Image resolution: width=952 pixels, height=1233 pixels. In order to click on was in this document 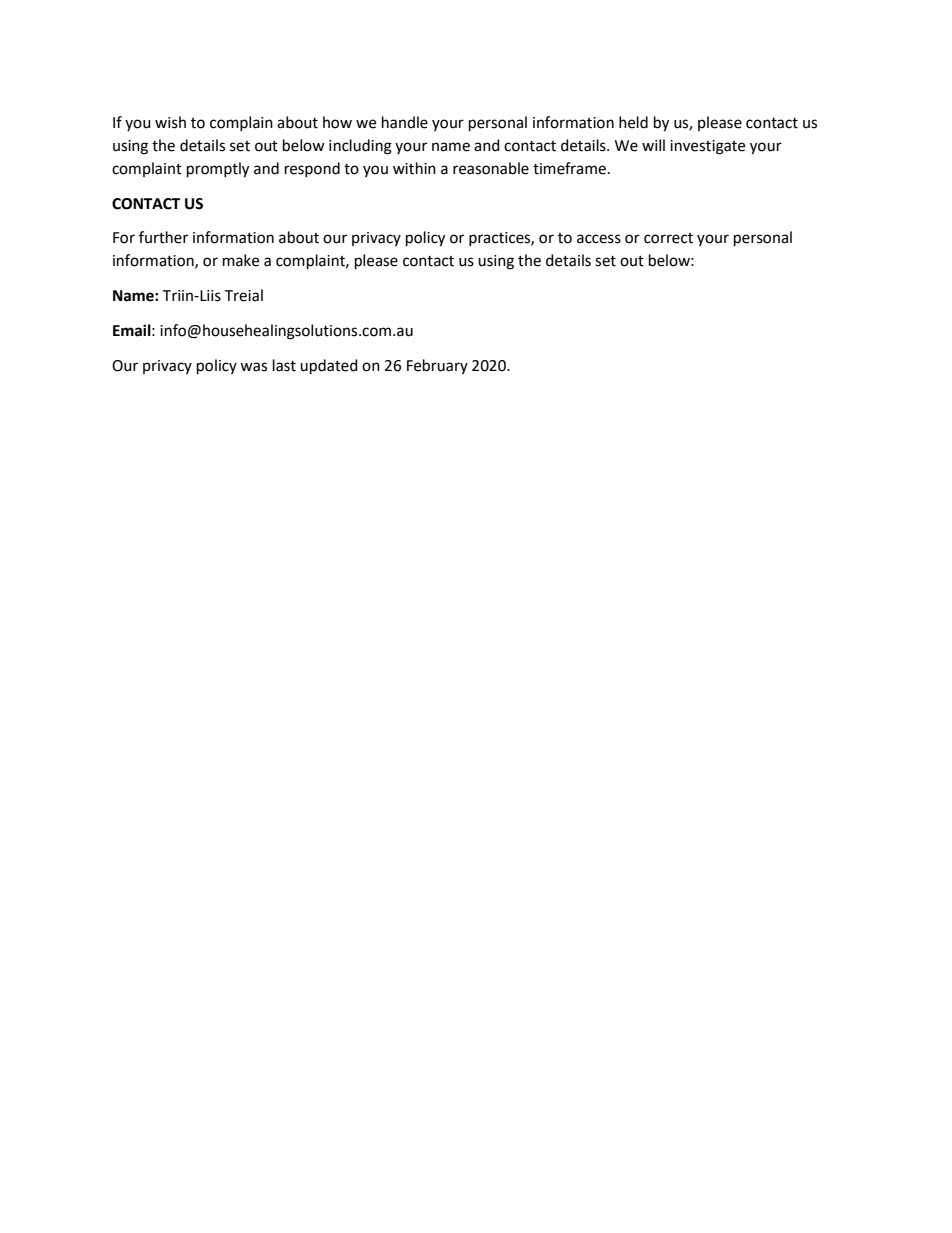, I will do `click(253, 367)`.
